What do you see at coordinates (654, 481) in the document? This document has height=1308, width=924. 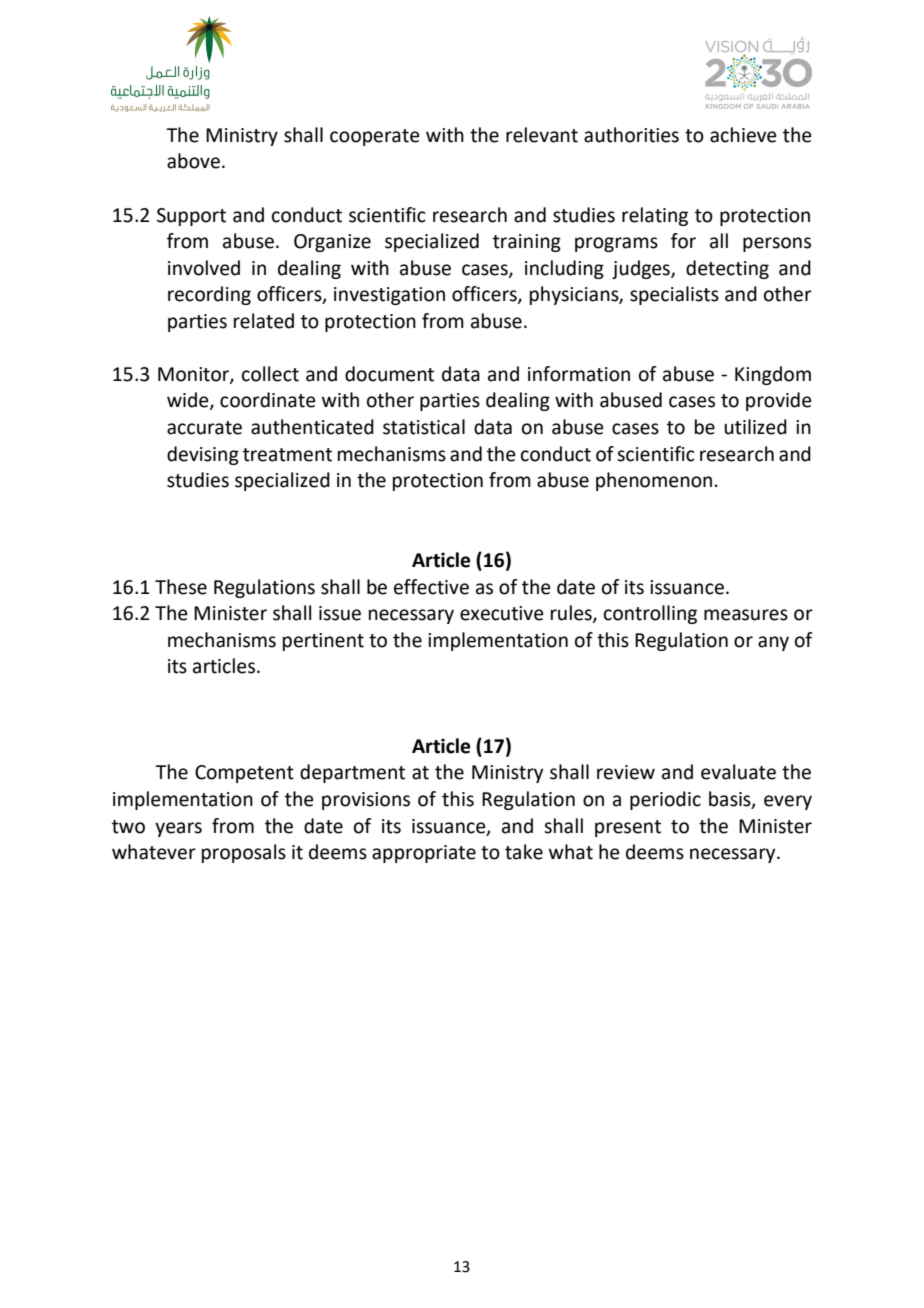 I see `phenomenon` at bounding box center [654, 481].
